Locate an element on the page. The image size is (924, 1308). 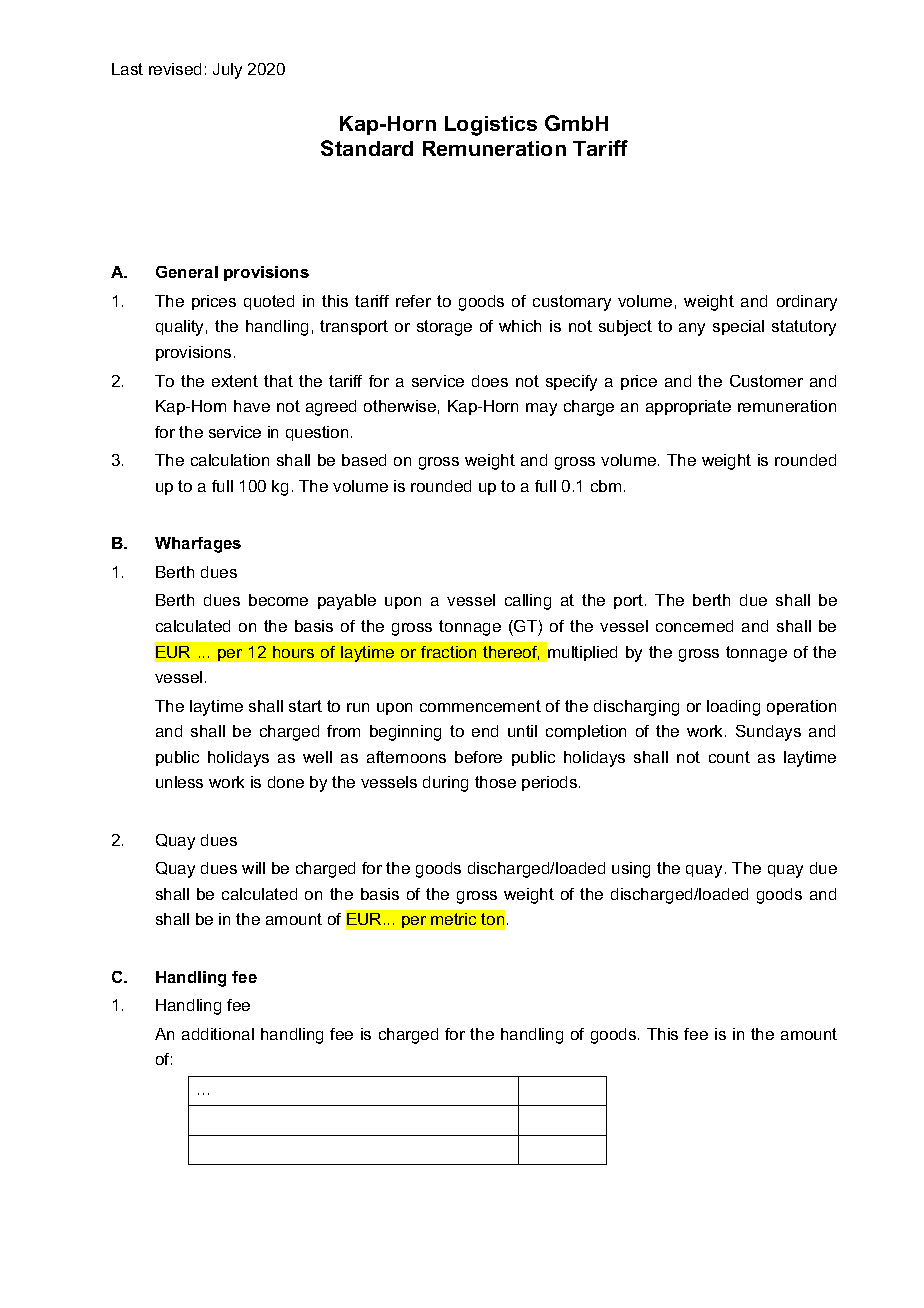
ordinary is located at coordinates (807, 303).
